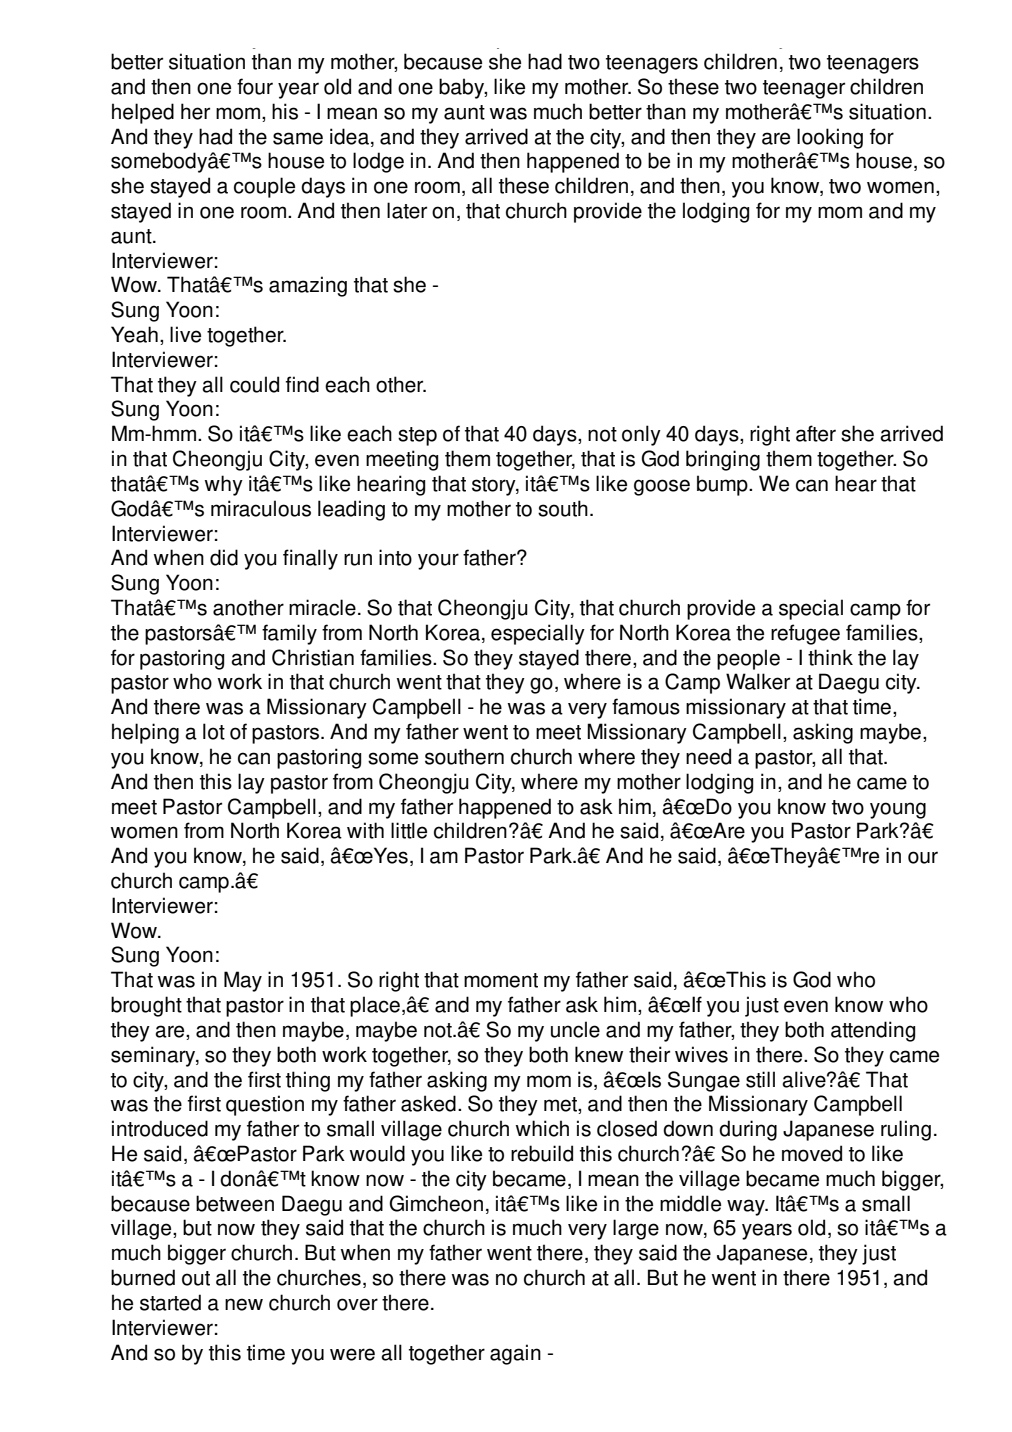 Image resolution: width=1012 pixels, height=1432 pixels. Describe the element at coordinates (214, 731) in the image. I see `lot` at that location.
